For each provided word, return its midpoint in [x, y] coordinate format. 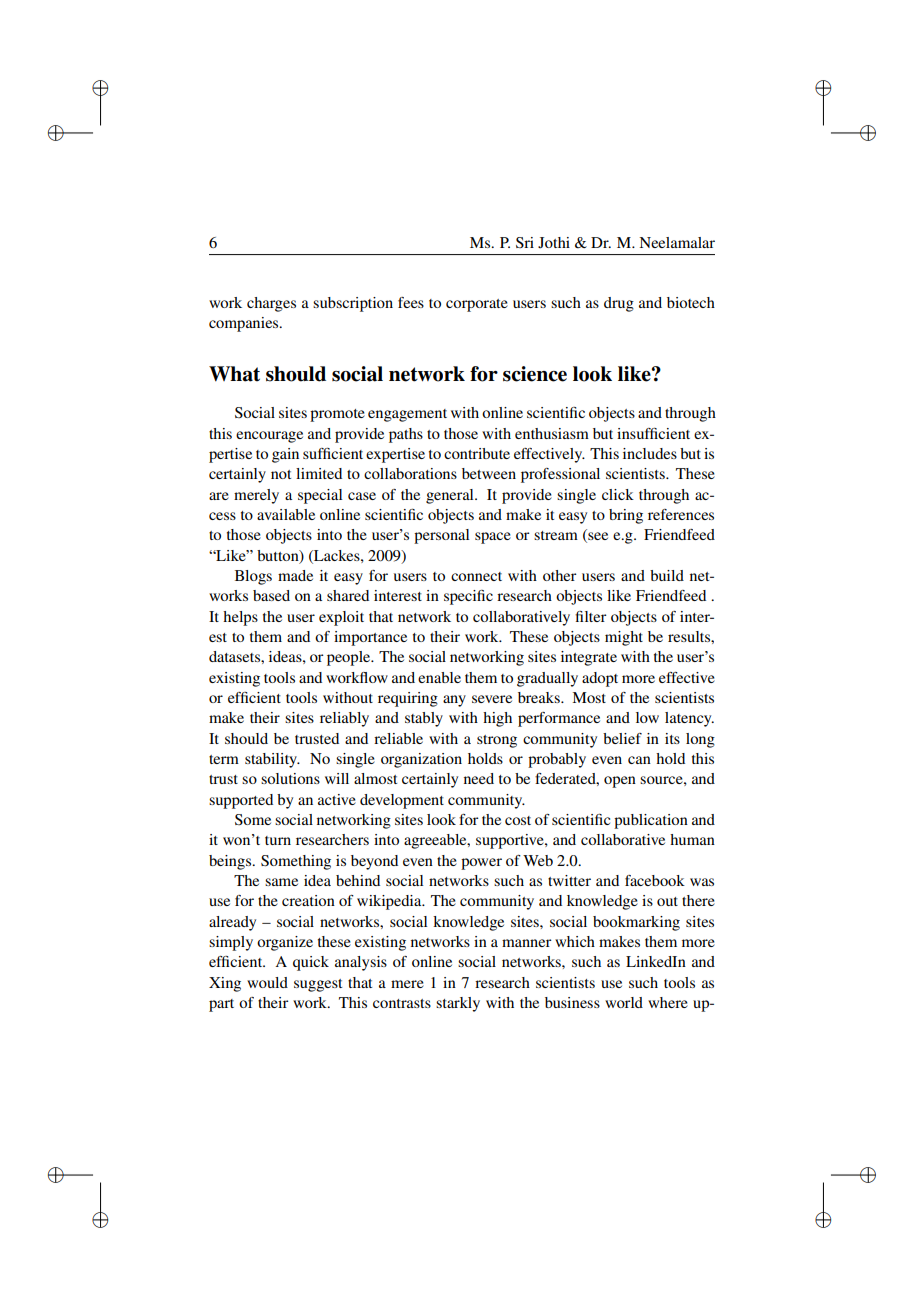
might [624, 638]
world [624, 1002]
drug [619, 304]
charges [271, 304]
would [267, 982]
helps [240, 618]
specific [468, 597]
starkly [458, 1004]
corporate [477, 305]
